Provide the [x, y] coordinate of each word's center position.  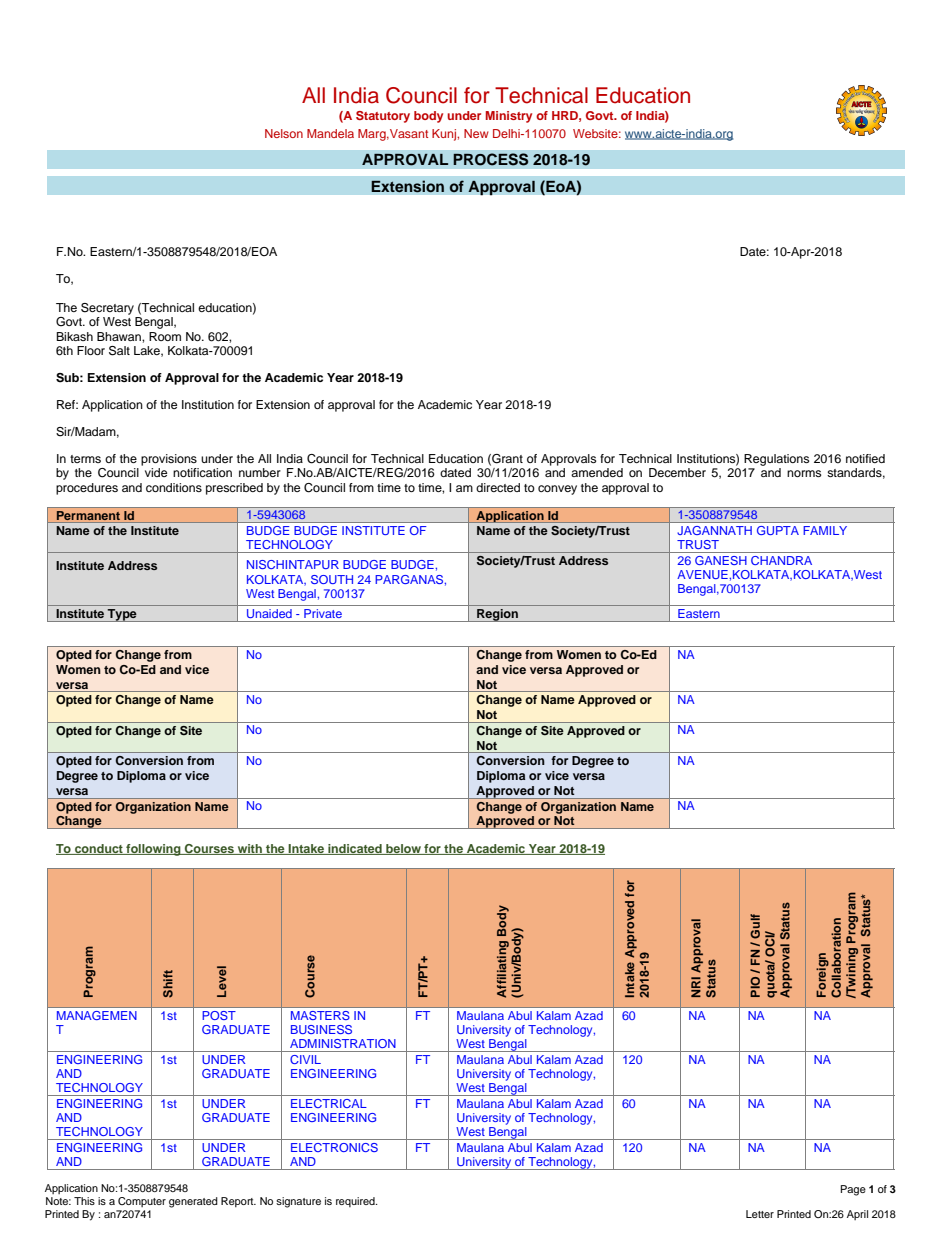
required [356, 1202]
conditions [174, 487]
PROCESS [491, 159]
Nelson [284, 133]
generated [193, 1202]
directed [498, 487]
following [153, 850]
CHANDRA [781, 560]
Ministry [509, 117]
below [403, 849]
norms [804, 473]
